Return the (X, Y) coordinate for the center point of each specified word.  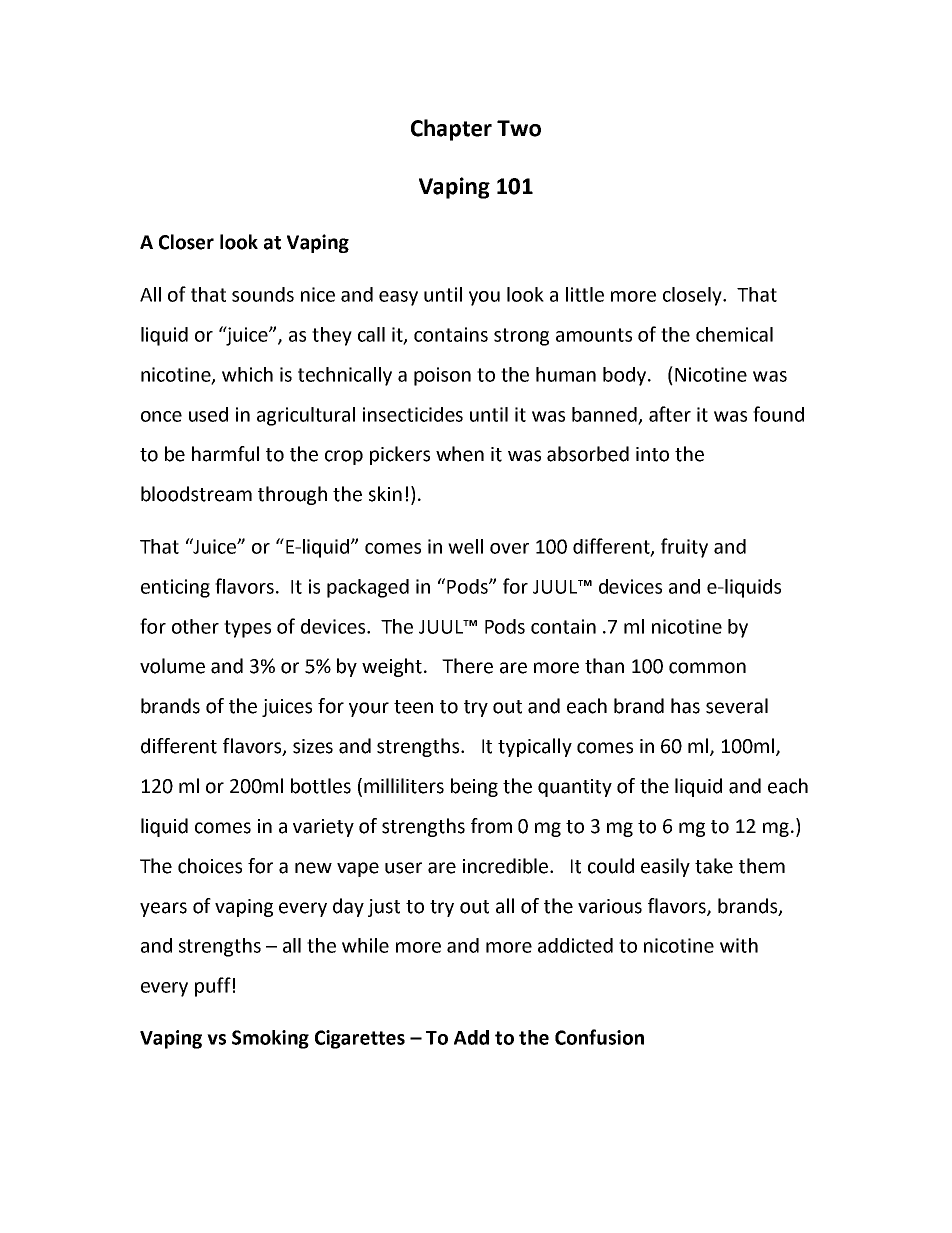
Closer (186, 242)
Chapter (451, 130)
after (670, 414)
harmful (225, 454)
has (685, 706)
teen (413, 707)
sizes (313, 746)
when (460, 454)
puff (213, 987)
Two (519, 128)
